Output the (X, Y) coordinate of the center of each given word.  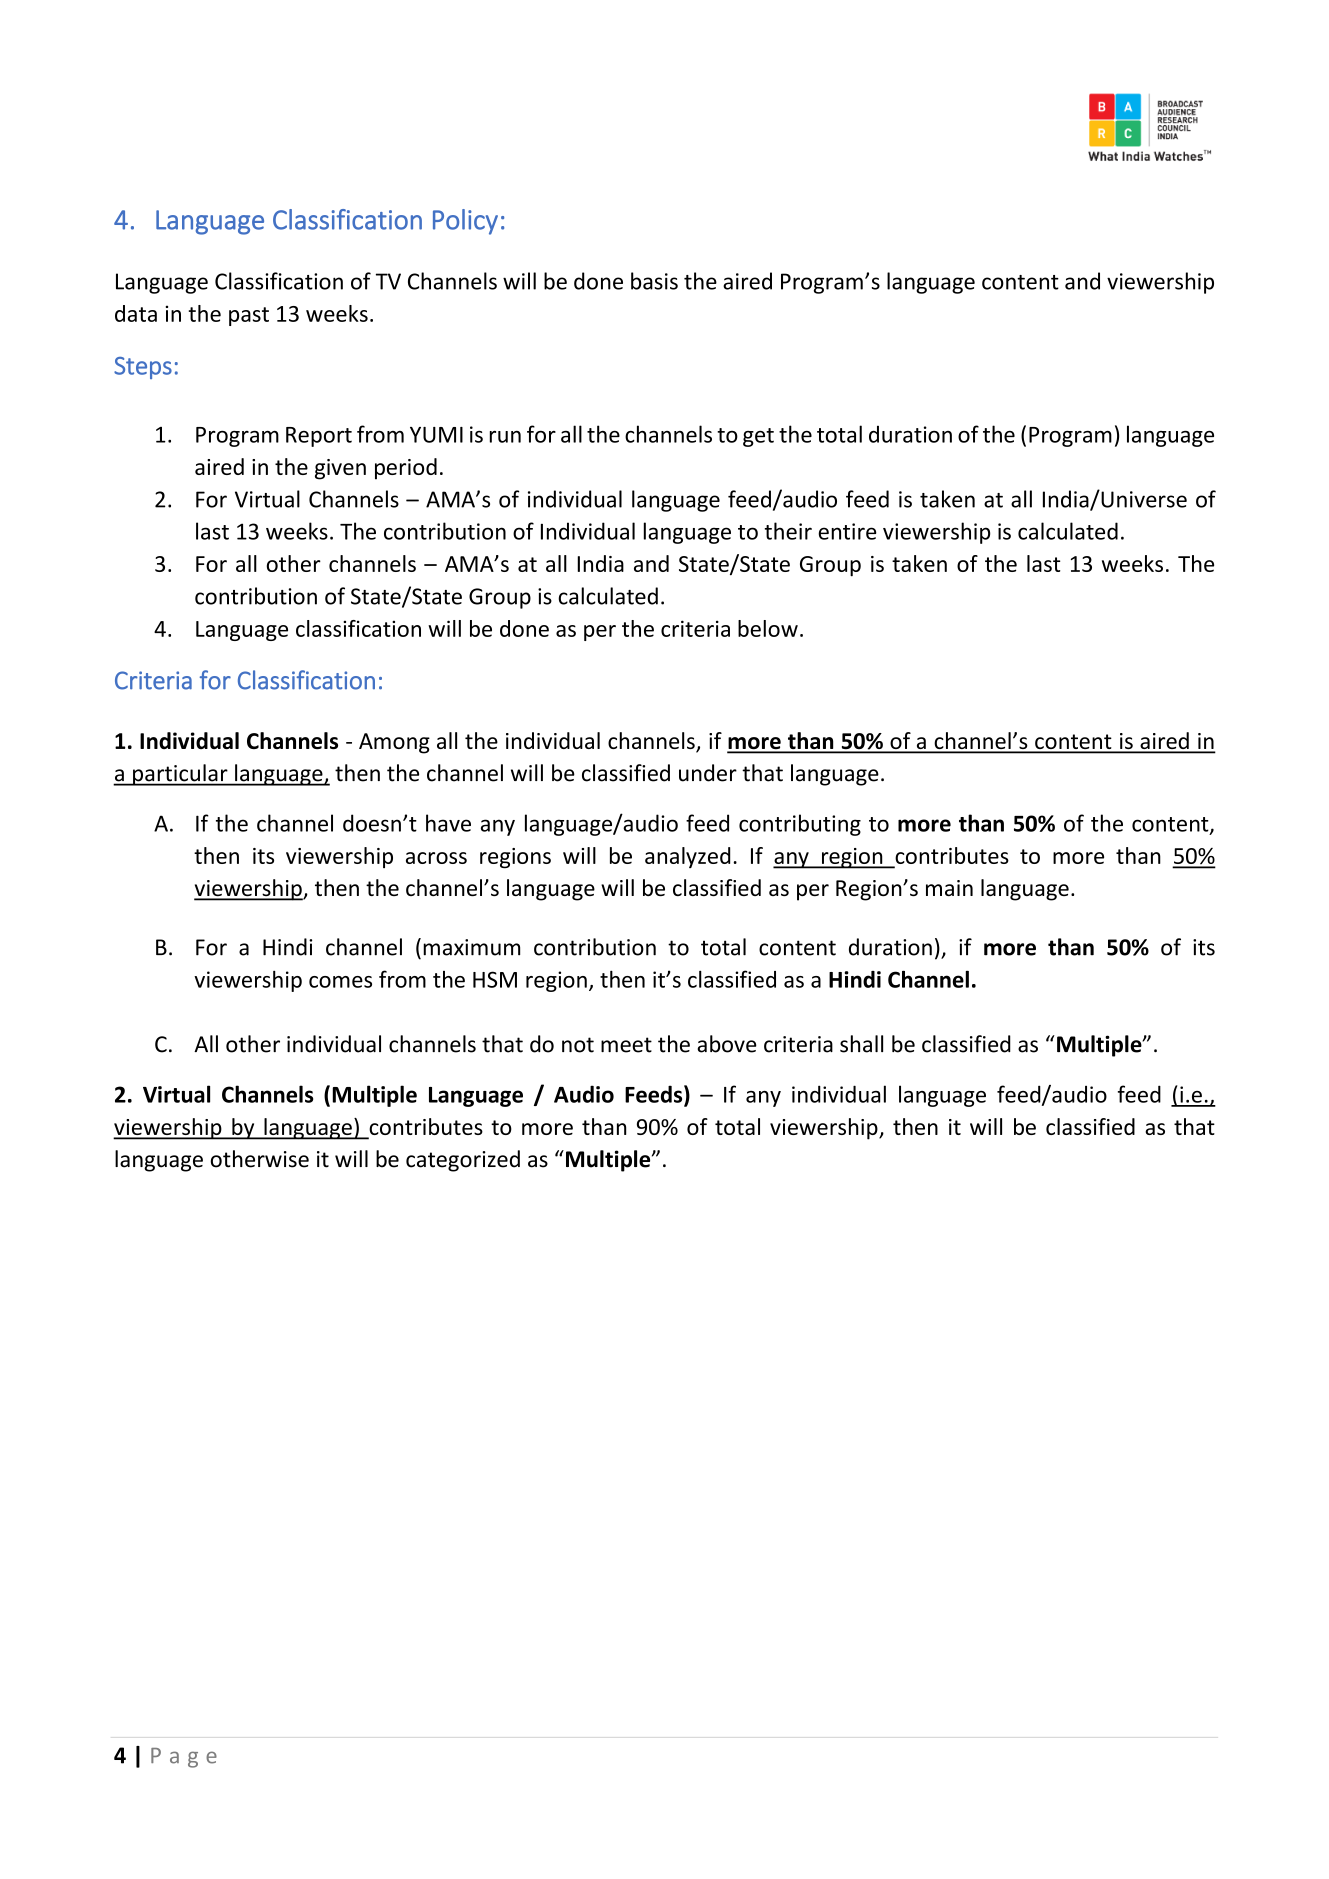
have (448, 823)
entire (847, 531)
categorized (463, 1161)
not (578, 1045)
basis (654, 281)
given (340, 469)
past (249, 316)
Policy (465, 222)
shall (861, 1044)
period (406, 469)
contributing (800, 825)
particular (180, 775)
